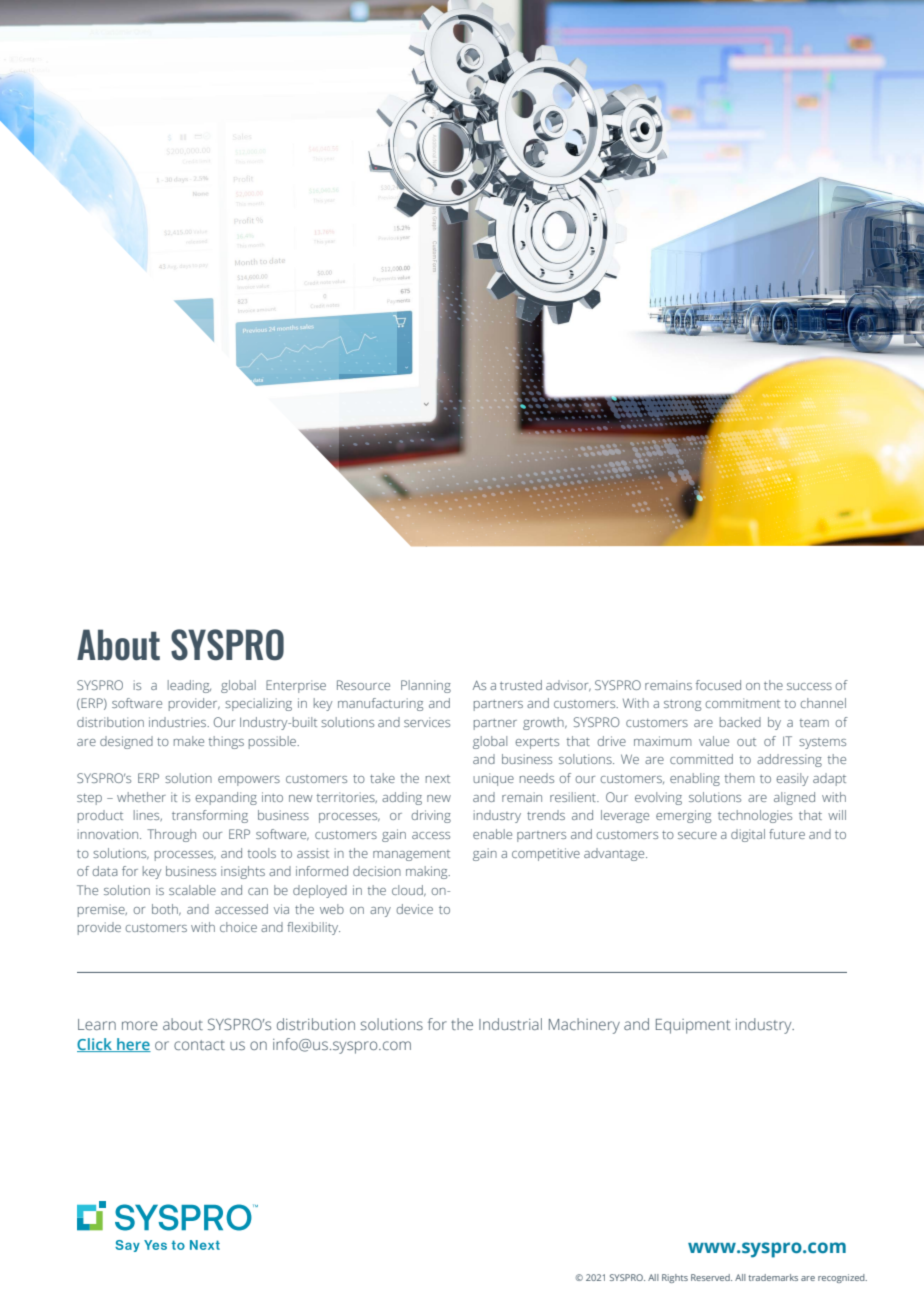  Describe the element at coordinates (426, 686) in the image. I see `Planning` at that location.
